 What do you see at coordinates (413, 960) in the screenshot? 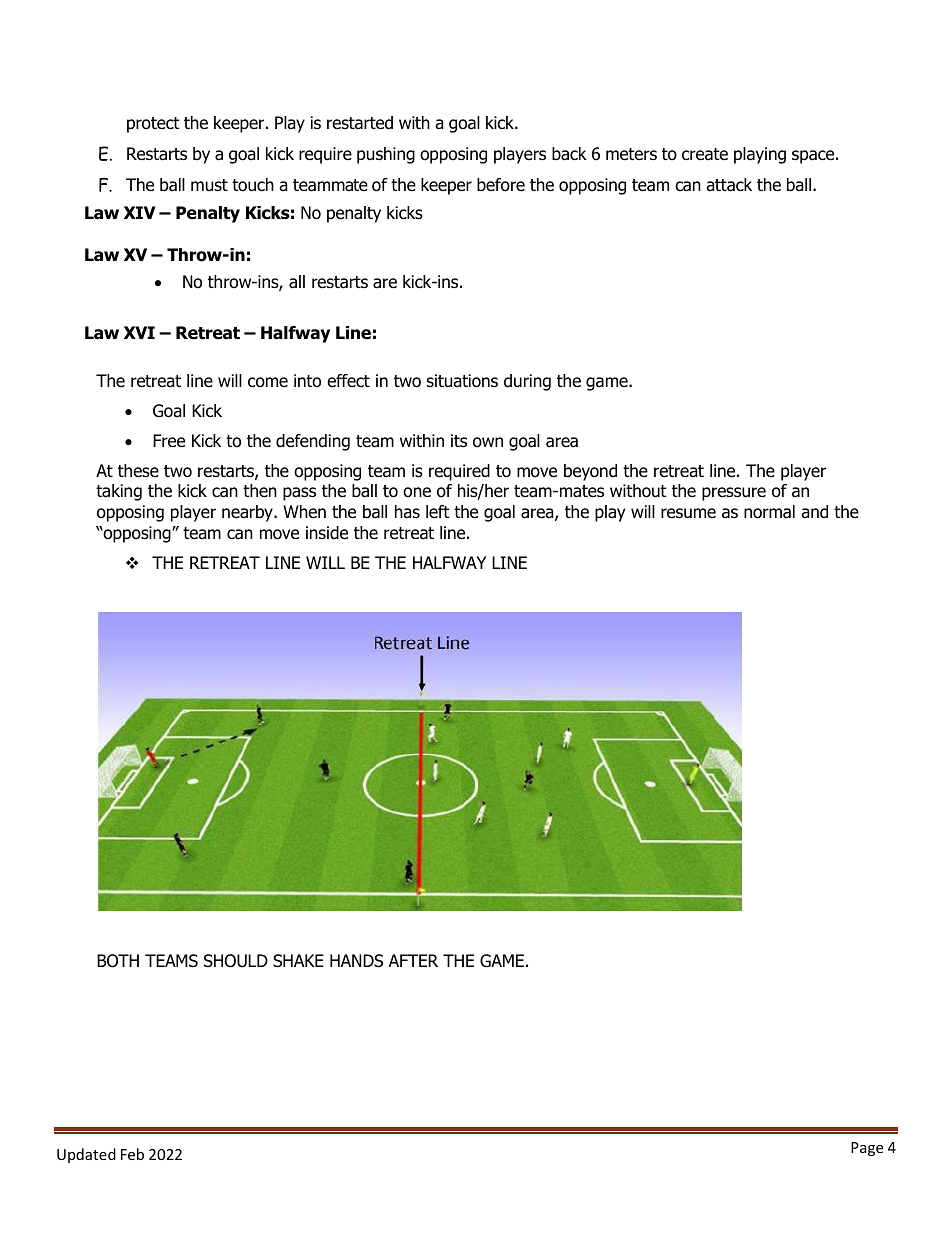
I see `AFTER` at bounding box center [413, 960].
